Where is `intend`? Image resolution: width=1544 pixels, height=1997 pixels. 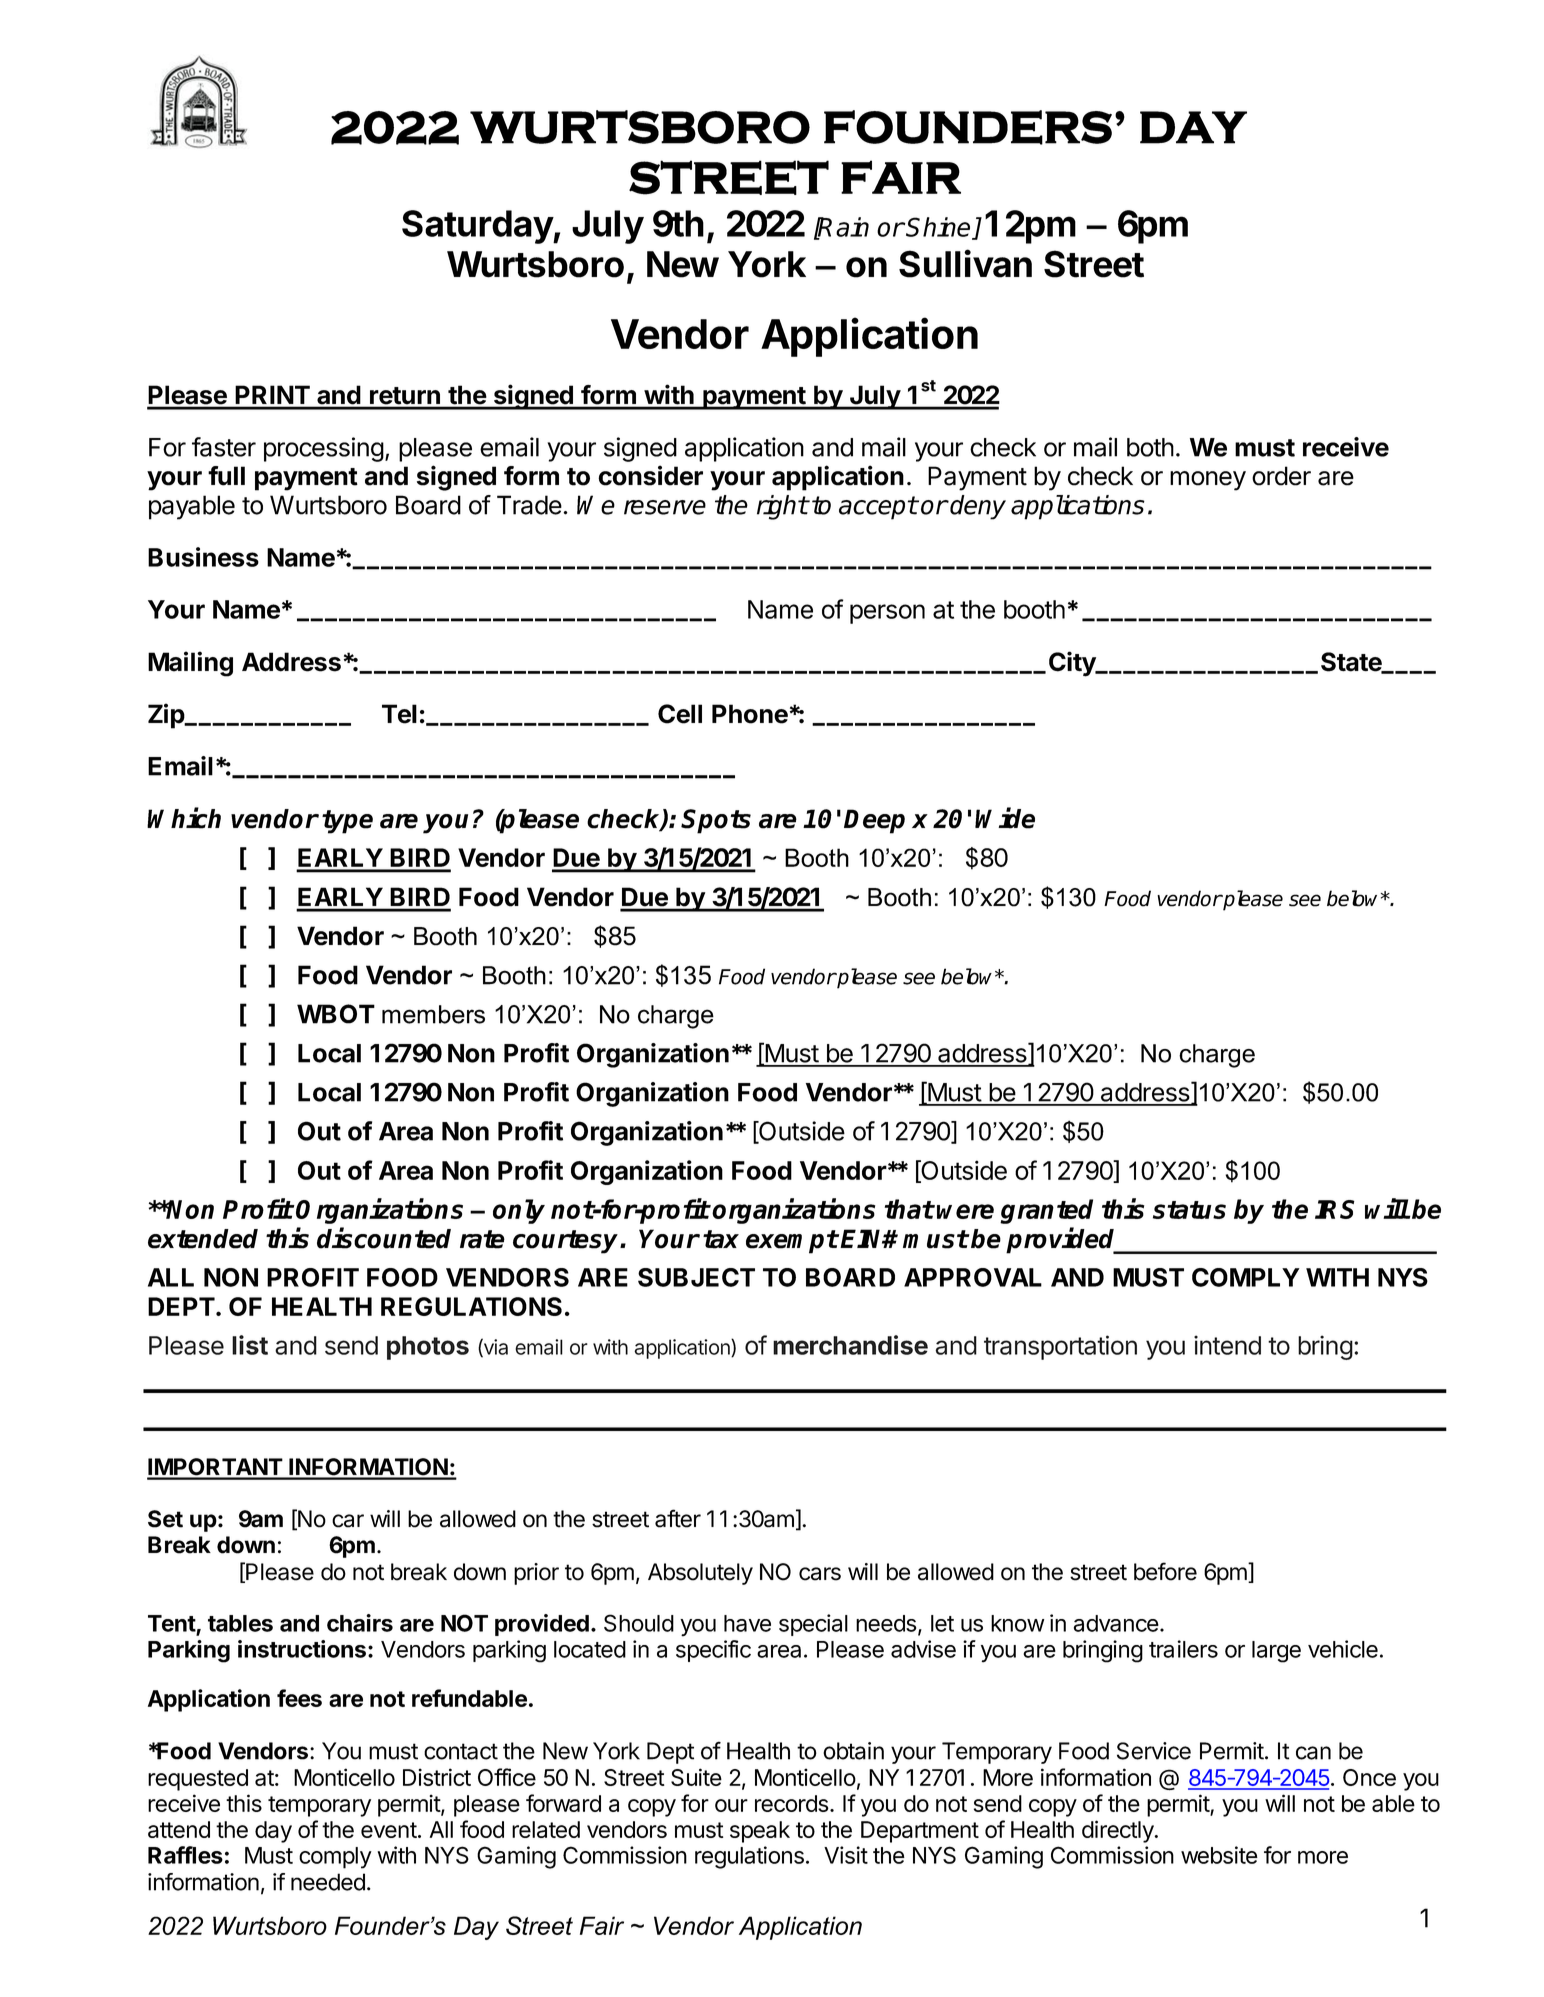
intend is located at coordinates (1227, 1345).
